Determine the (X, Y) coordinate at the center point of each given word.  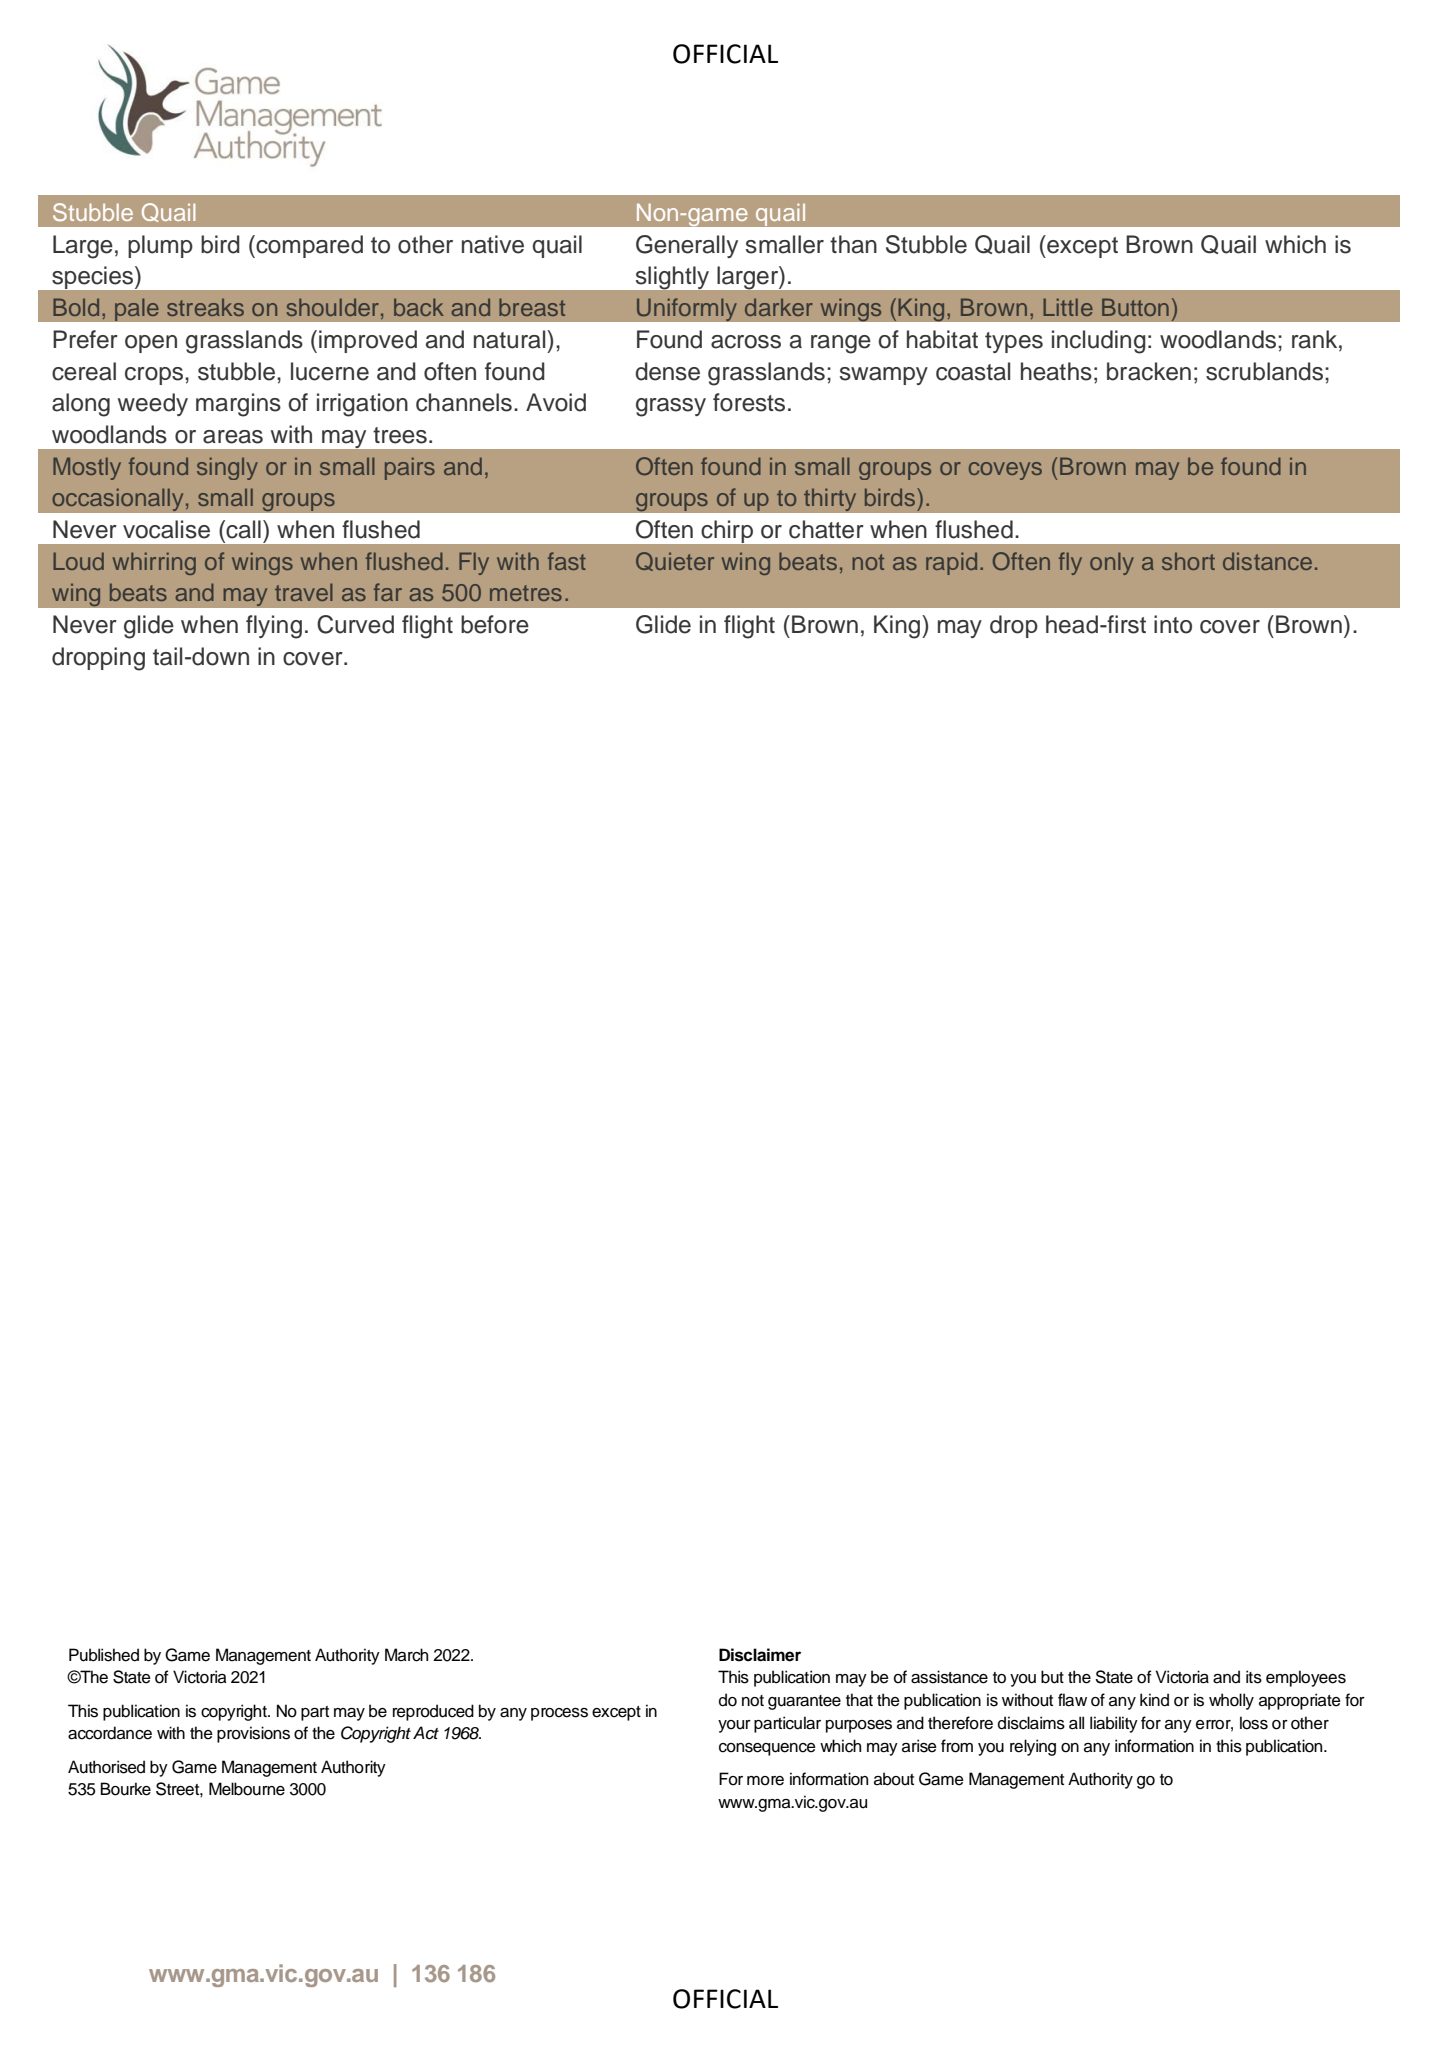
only (1112, 563)
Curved (355, 624)
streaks (205, 307)
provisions (253, 1734)
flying (274, 627)
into (1173, 624)
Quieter (675, 561)
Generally (687, 246)
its (1254, 1677)
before (495, 624)
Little (1068, 307)
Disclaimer (760, 1655)
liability (1114, 1724)
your (734, 1726)
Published (104, 1655)
